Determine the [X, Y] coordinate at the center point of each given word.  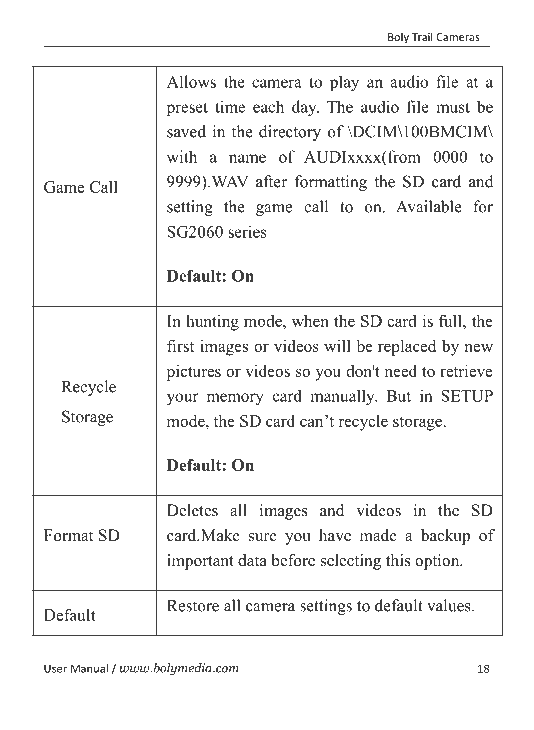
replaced [407, 348]
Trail [422, 36]
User [55, 668]
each [268, 106]
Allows [191, 81]
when [310, 321]
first [180, 345]
